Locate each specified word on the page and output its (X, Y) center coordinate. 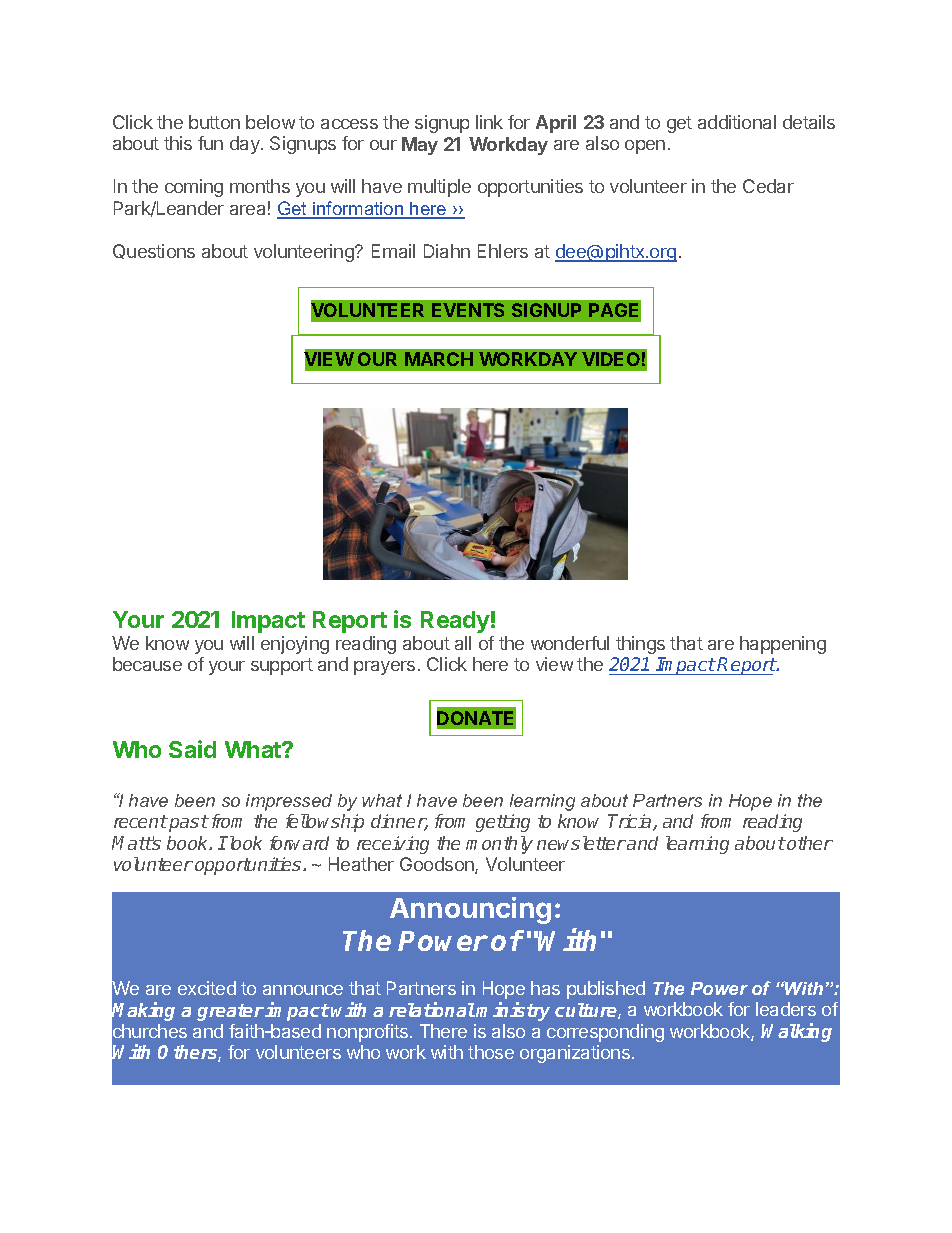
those (491, 1052)
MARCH (439, 359)
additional (737, 122)
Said (192, 749)
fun (210, 143)
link (489, 122)
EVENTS (468, 310)
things (640, 645)
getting (503, 823)
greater (230, 1012)
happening (783, 645)
